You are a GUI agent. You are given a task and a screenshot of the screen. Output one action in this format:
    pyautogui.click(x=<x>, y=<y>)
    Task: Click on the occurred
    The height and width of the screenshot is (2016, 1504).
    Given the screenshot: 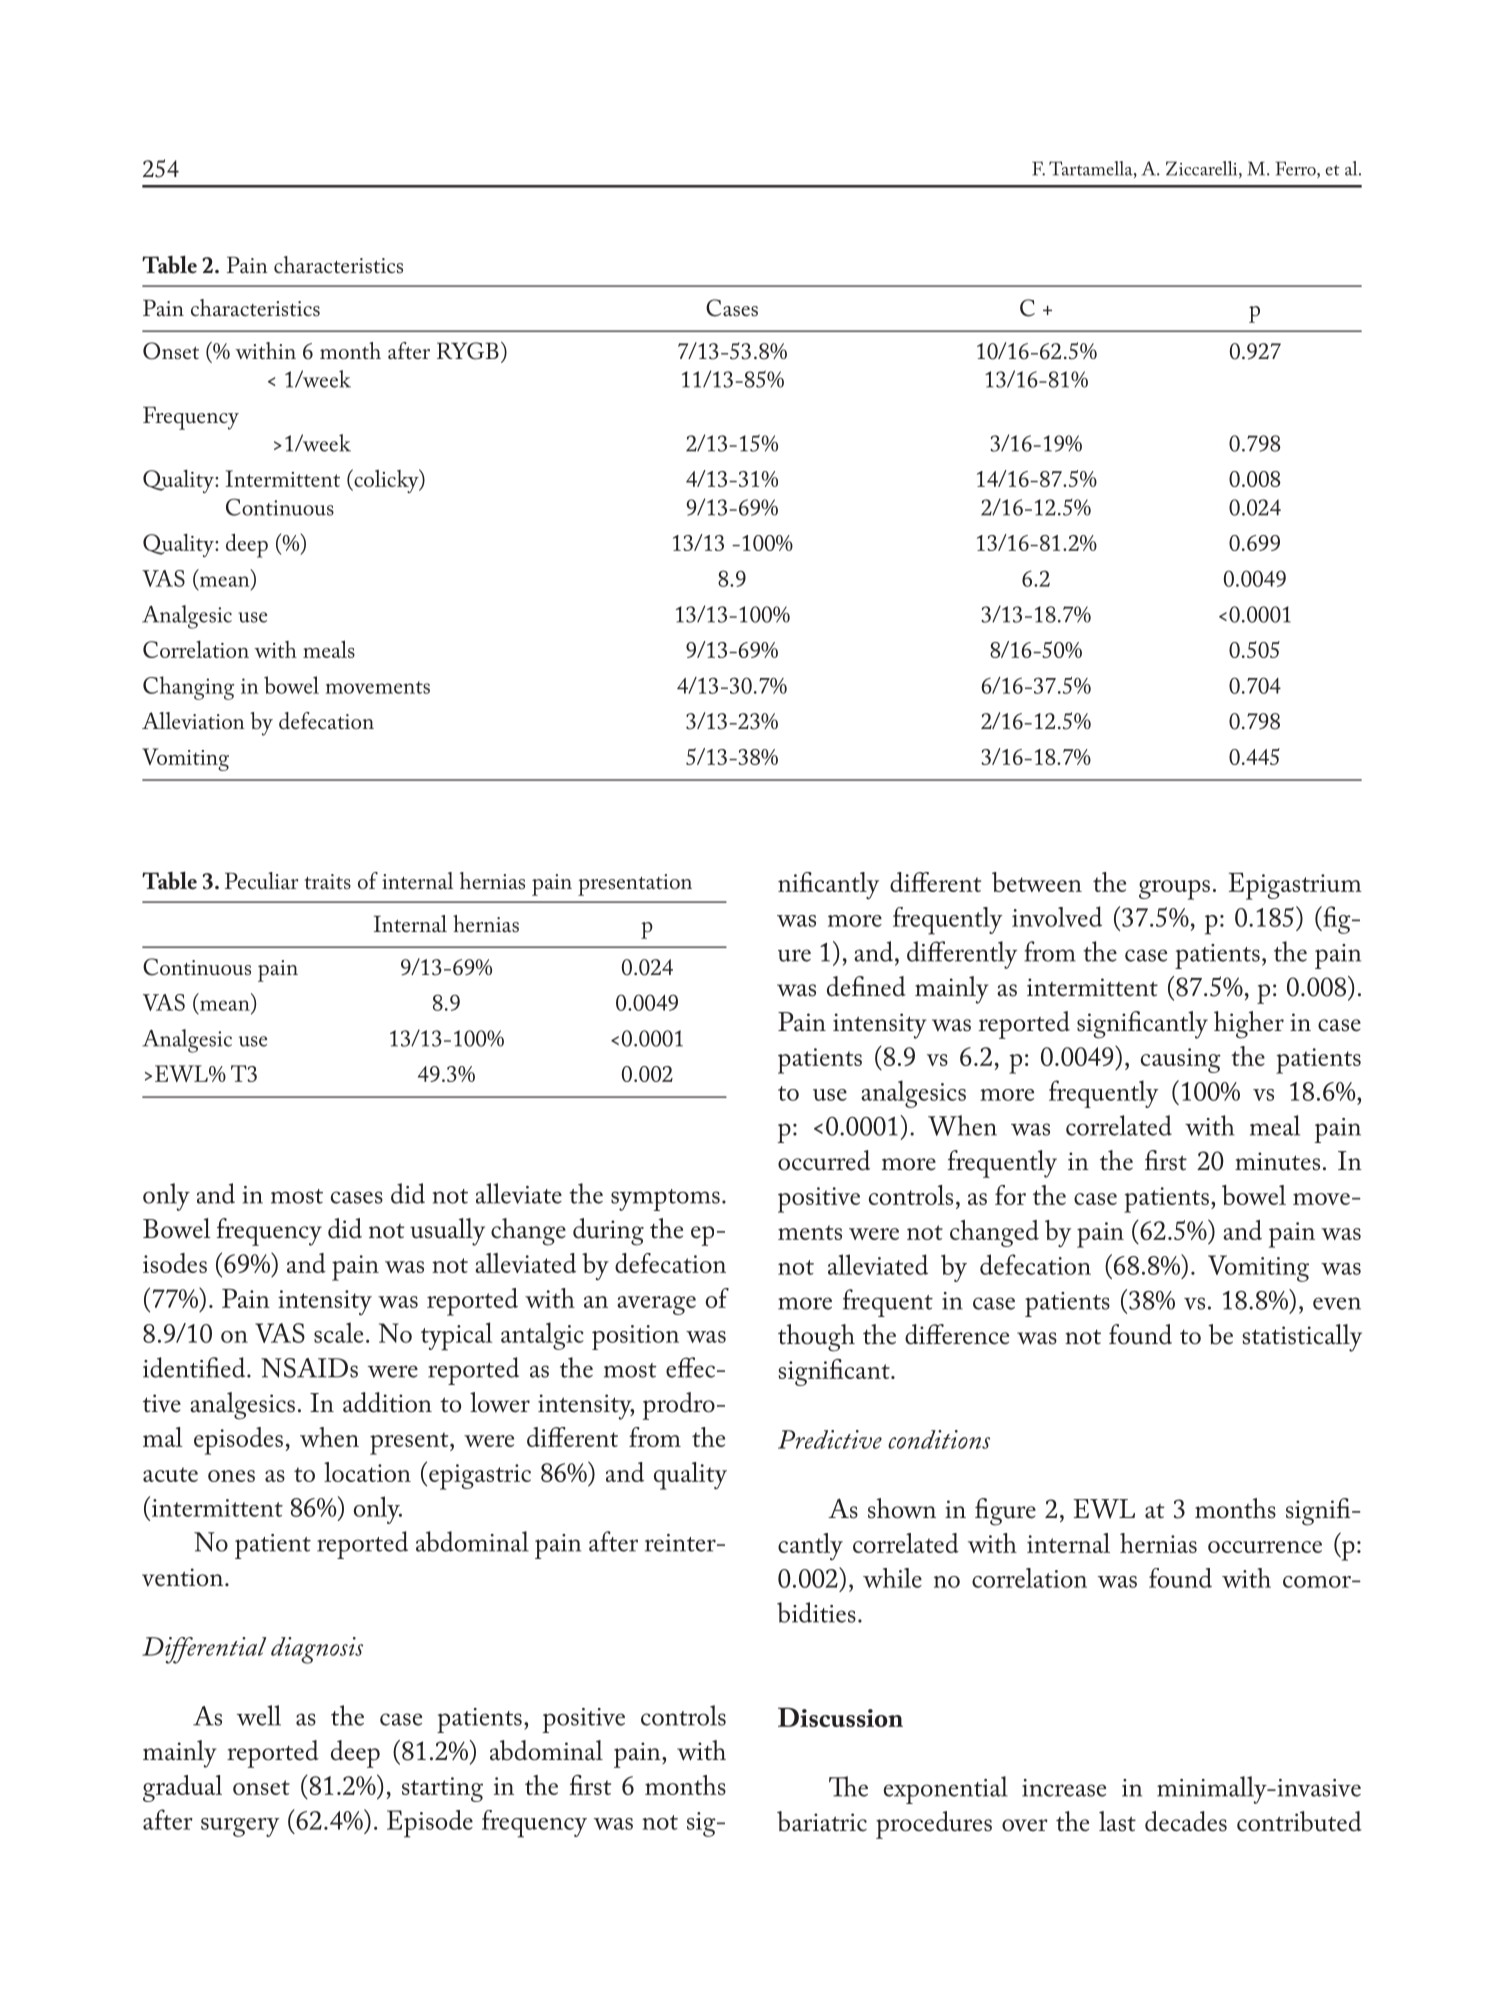 What is the action you would take?
    pyautogui.click(x=824, y=1160)
